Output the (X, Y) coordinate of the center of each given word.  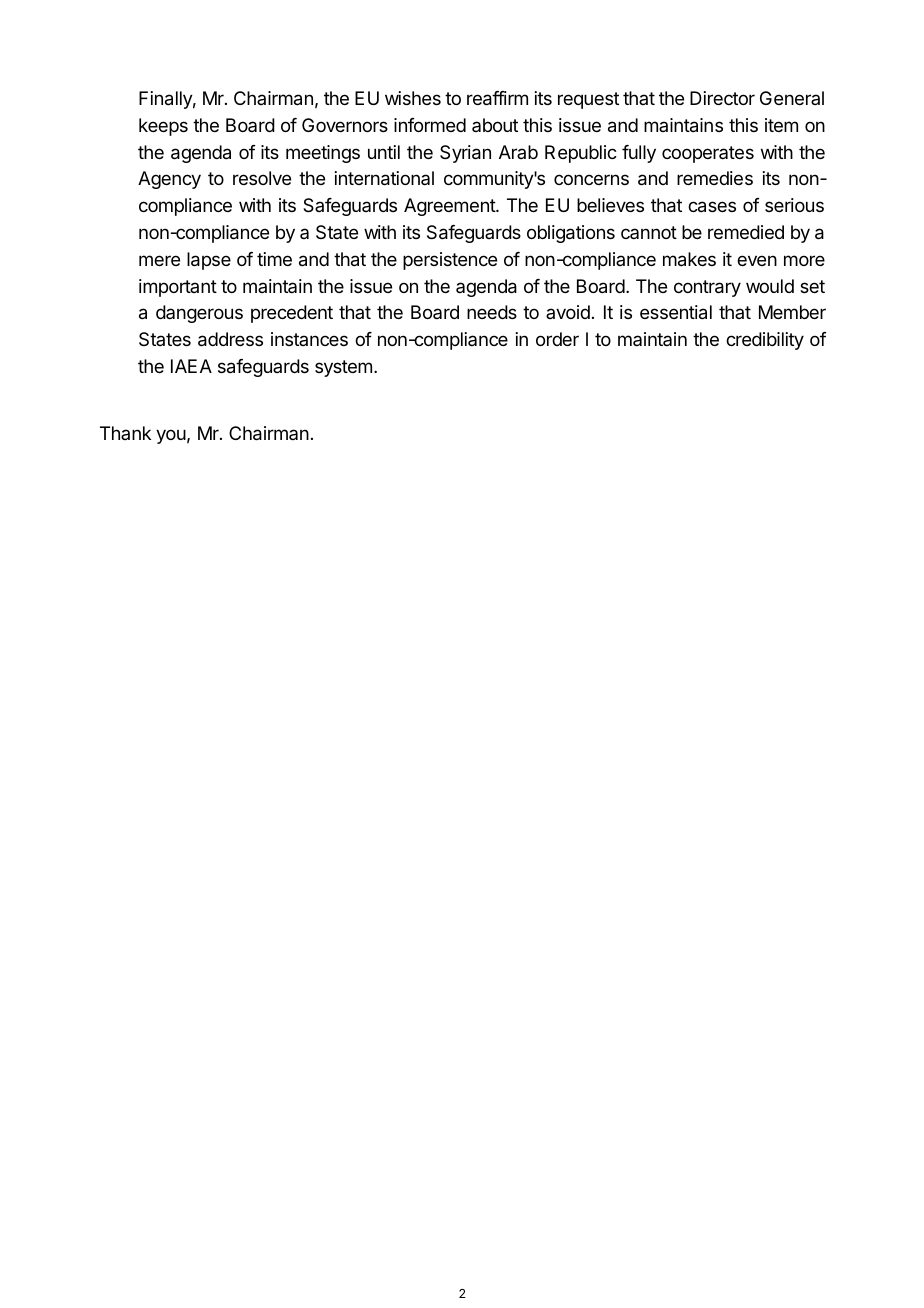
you (171, 436)
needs (492, 312)
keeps (163, 127)
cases (712, 207)
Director (722, 98)
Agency (169, 180)
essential (676, 312)
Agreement (450, 207)
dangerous (199, 314)
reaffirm (497, 98)
